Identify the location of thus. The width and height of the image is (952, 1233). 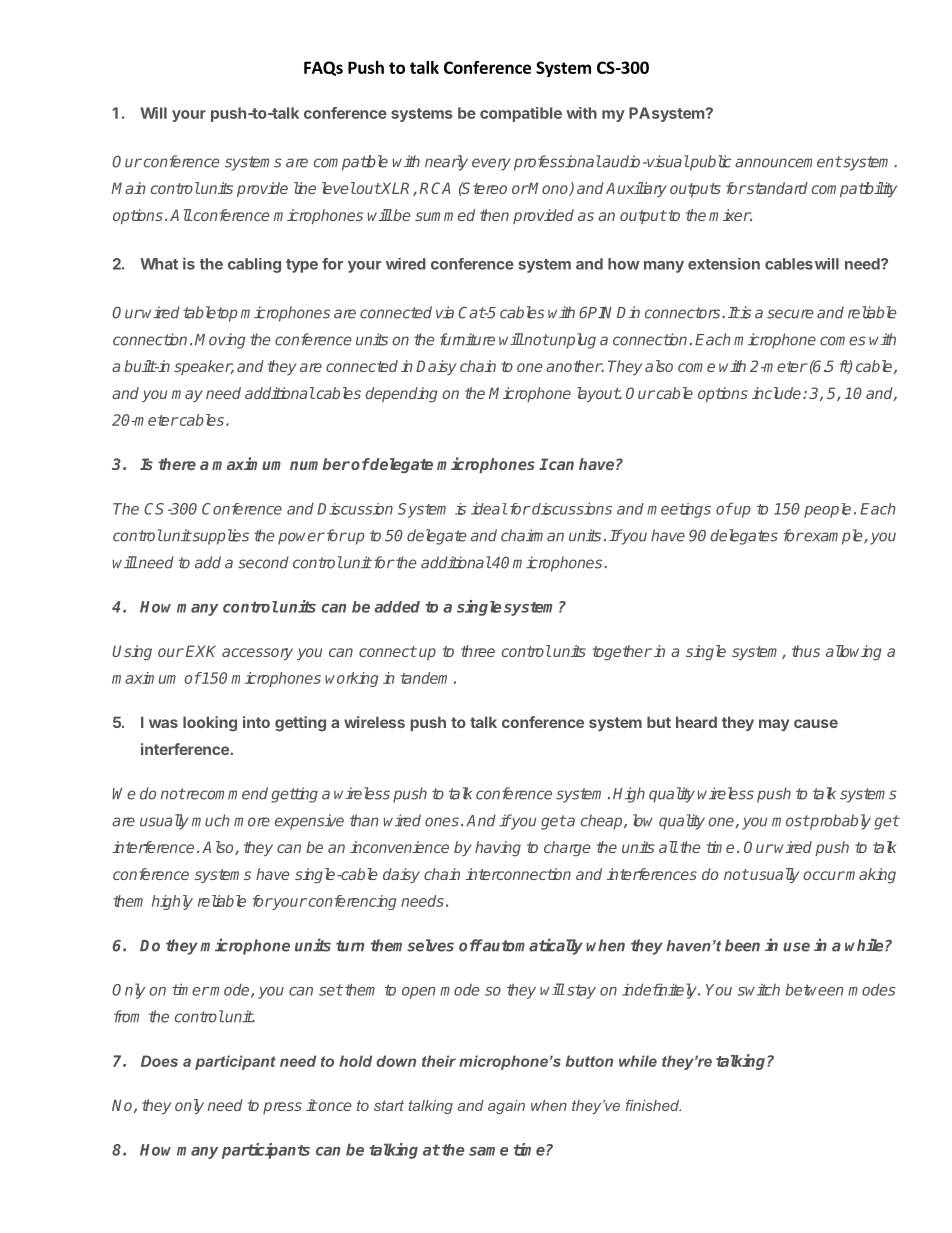
(806, 651).
